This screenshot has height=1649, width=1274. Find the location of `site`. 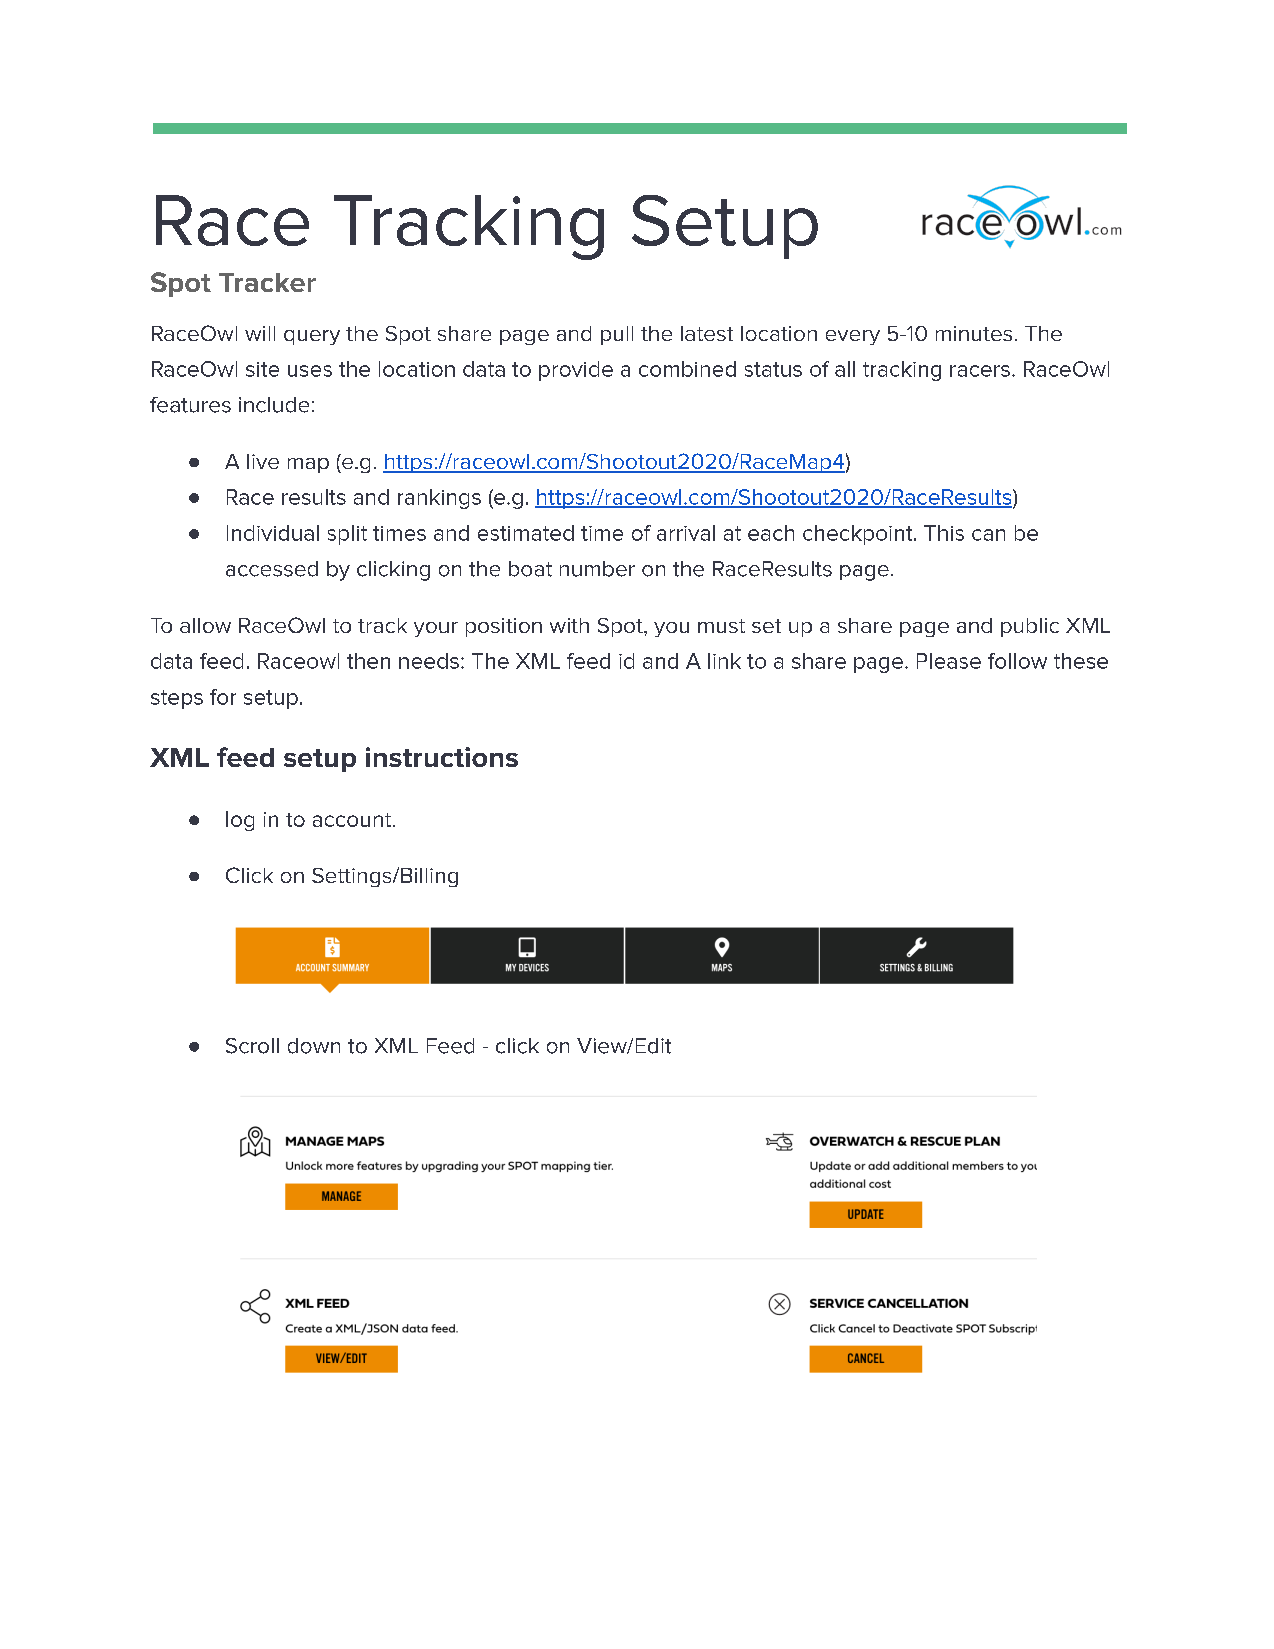

site is located at coordinates (262, 369).
